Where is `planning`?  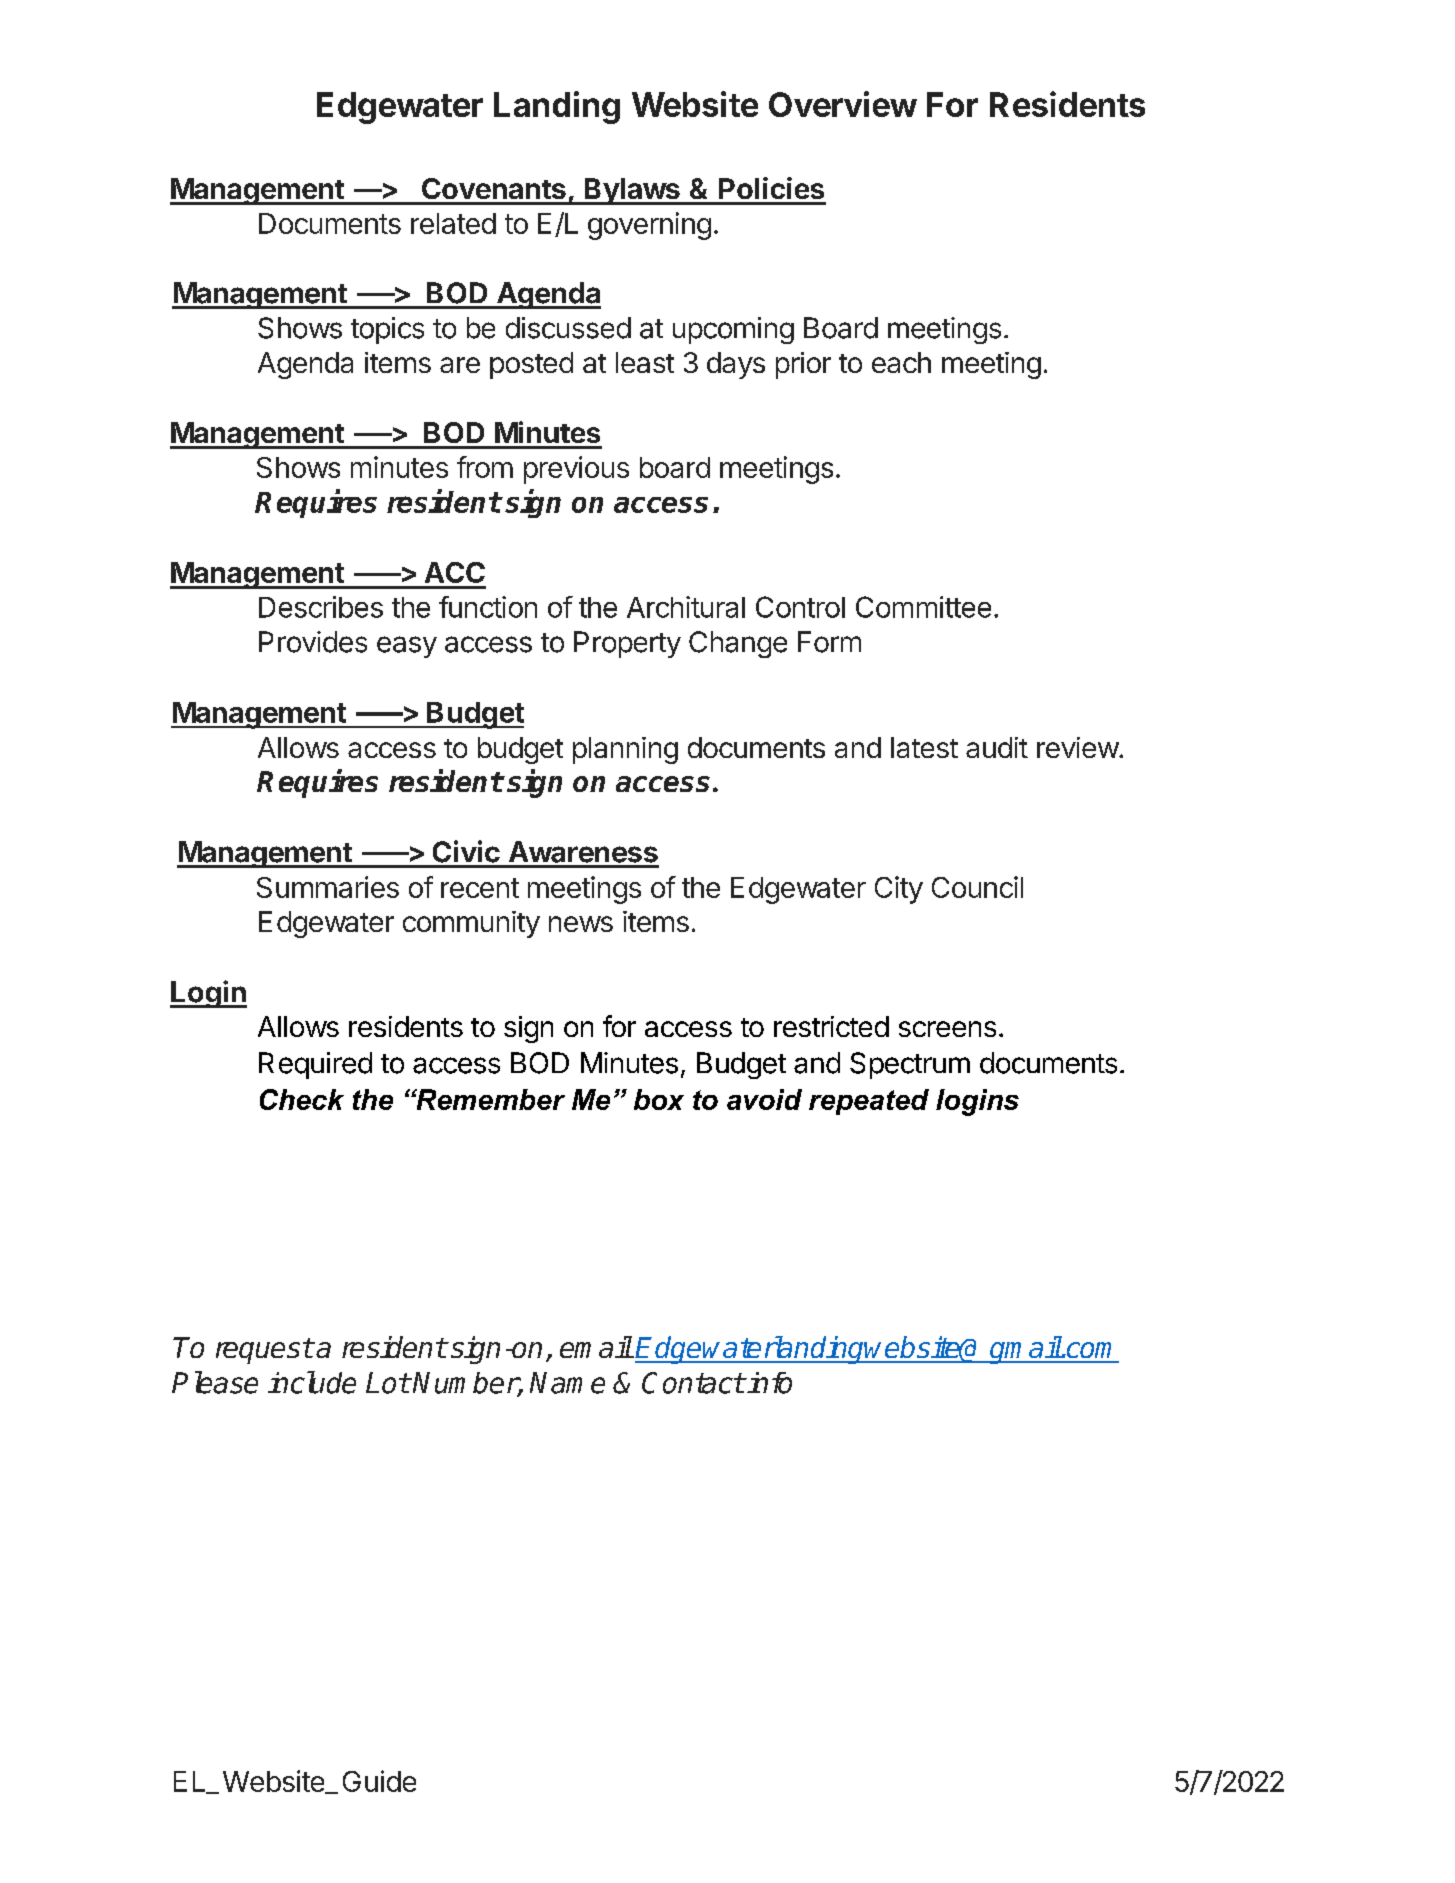 planning is located at coordinates (625, 750).
